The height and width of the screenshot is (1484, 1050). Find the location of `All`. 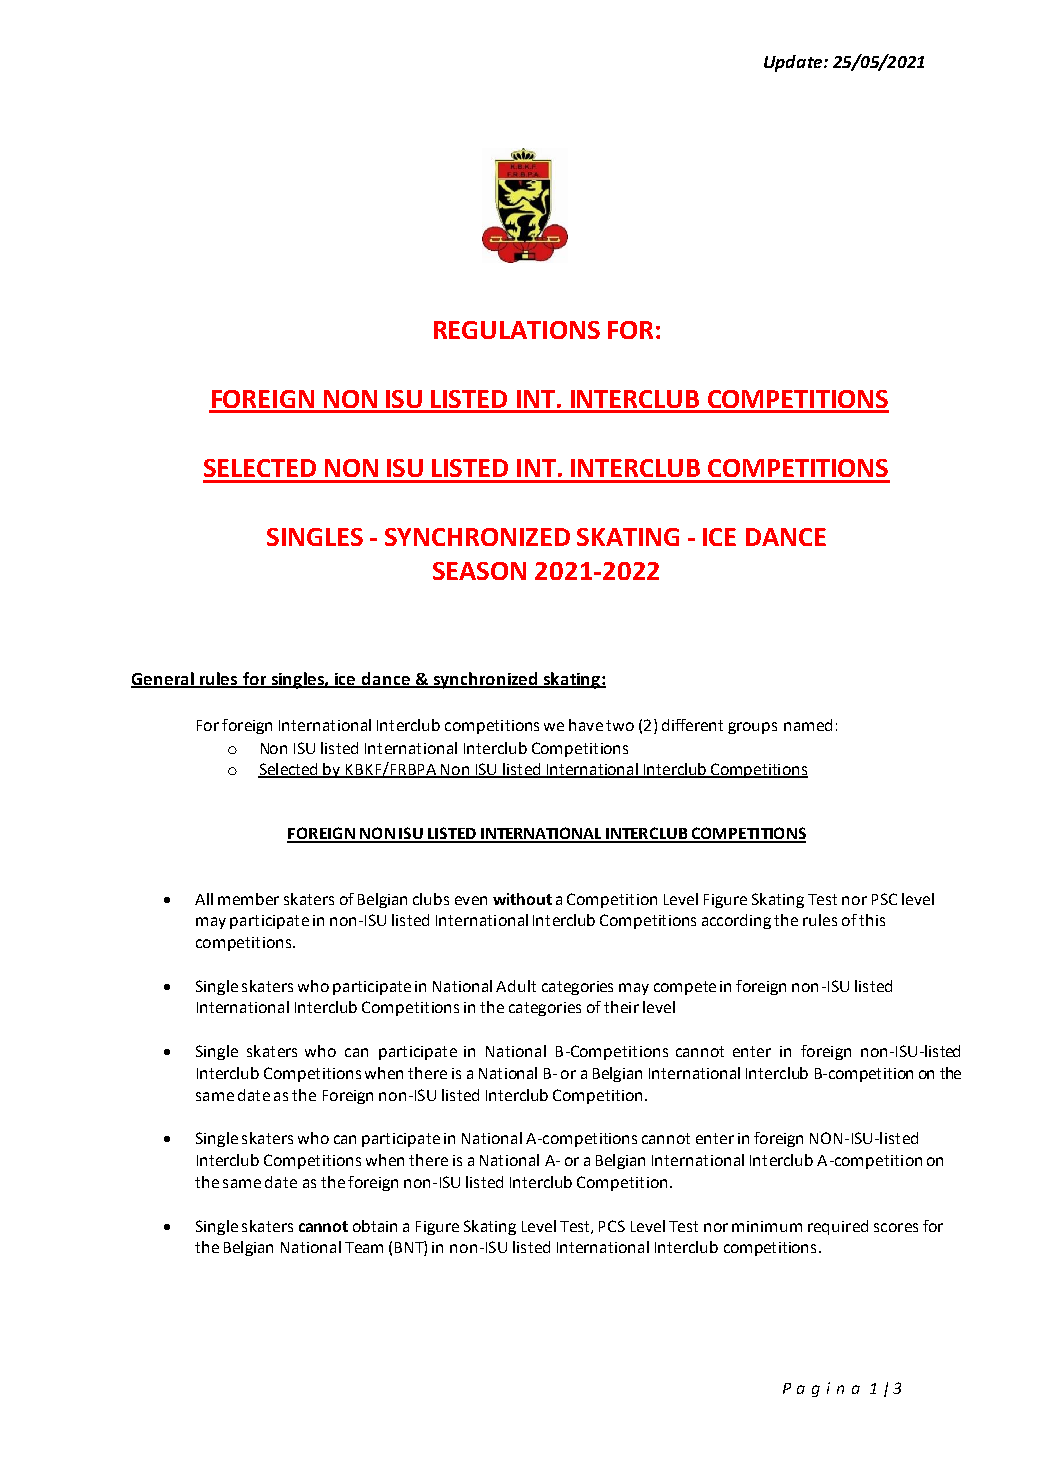

All is located at coordinates (204, 899).
